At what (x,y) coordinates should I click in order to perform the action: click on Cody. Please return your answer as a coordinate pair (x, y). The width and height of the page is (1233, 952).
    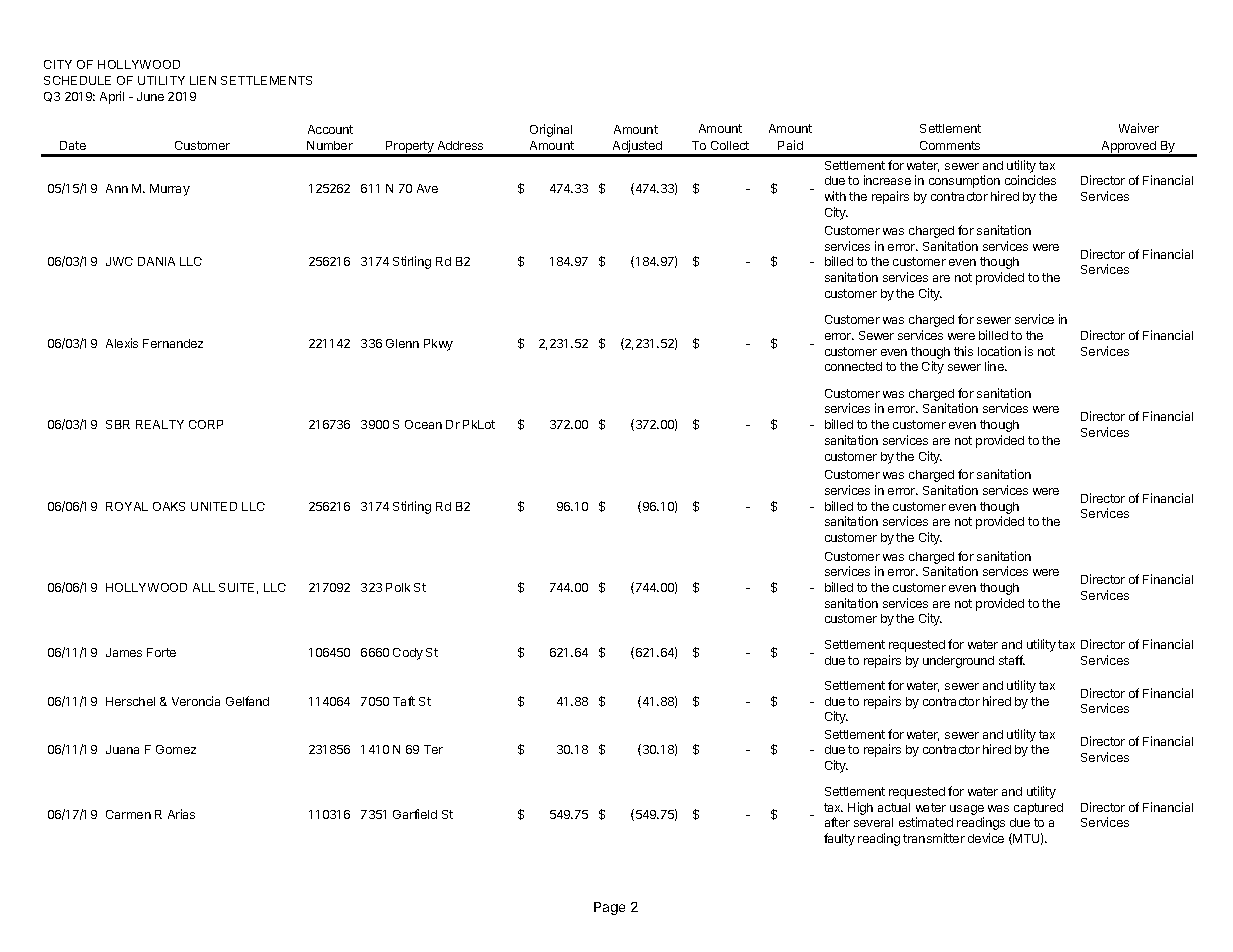
    Looking at the image, I should click on (408, 654).
